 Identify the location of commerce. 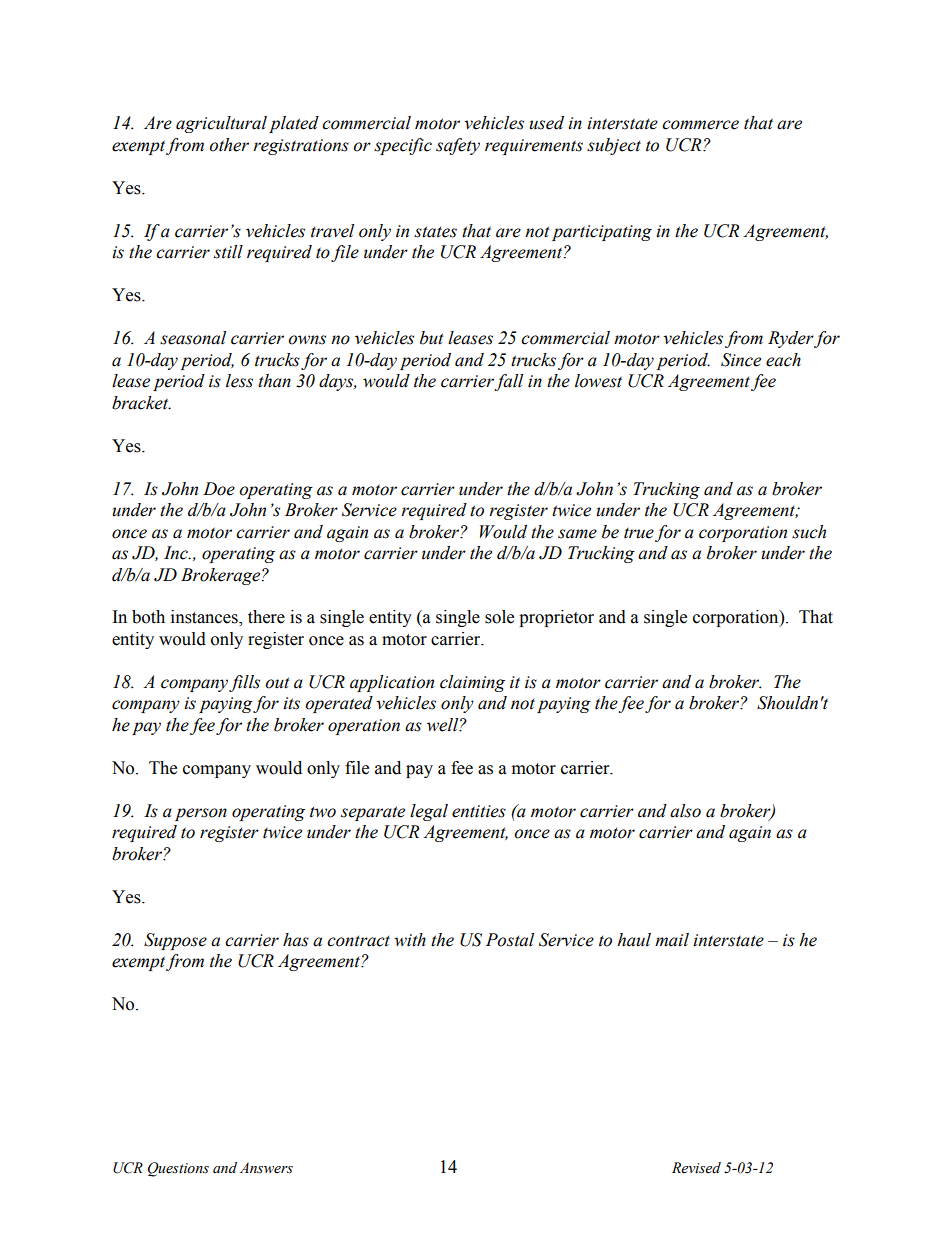
(700, 125).
